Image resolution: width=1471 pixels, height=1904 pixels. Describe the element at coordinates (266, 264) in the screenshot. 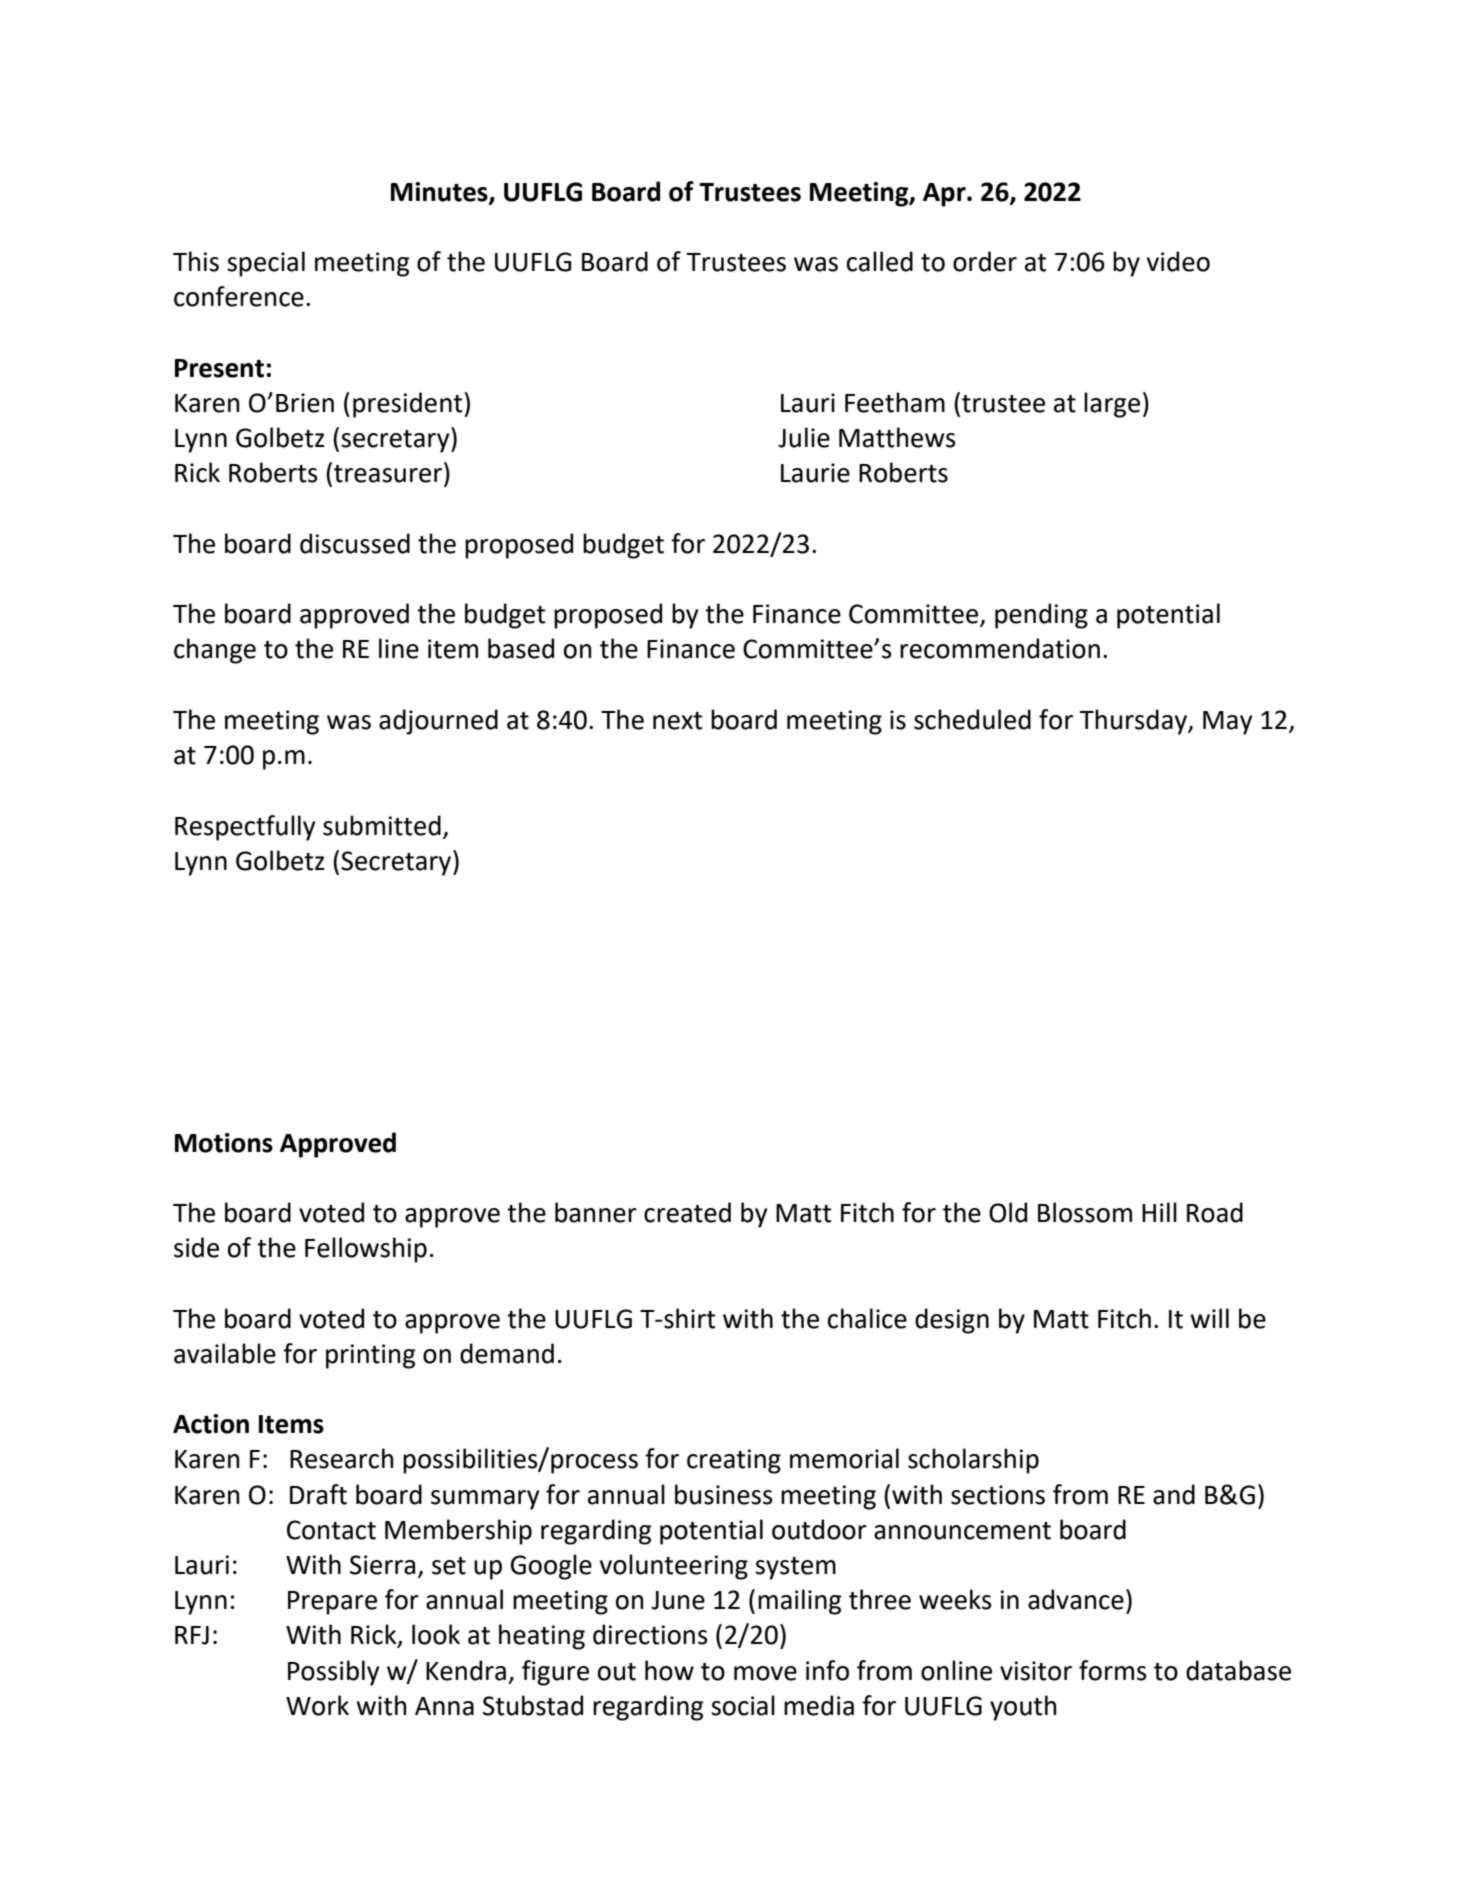

I see `special` at that location.
